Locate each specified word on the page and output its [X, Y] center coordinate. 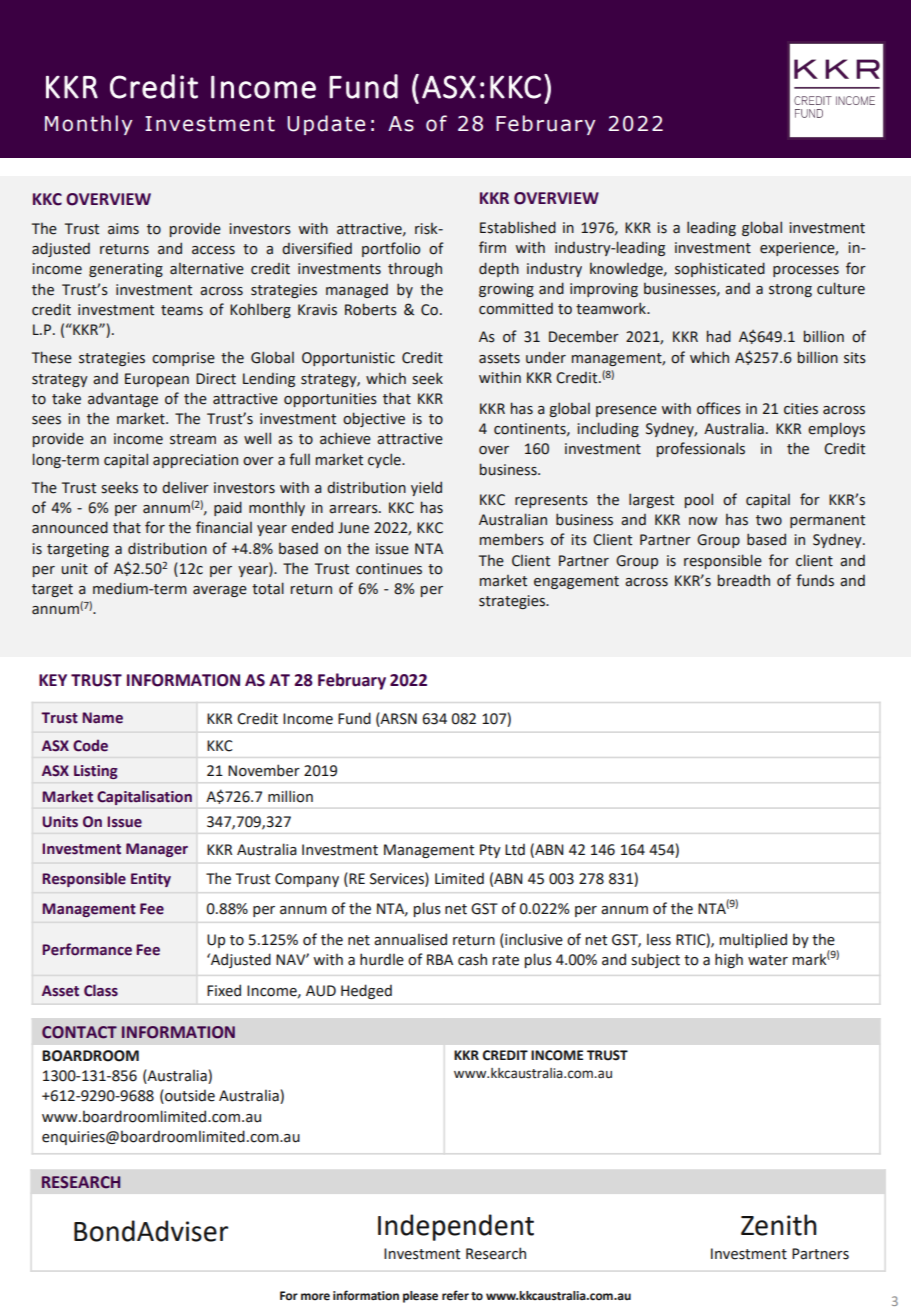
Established [518, 227]
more [315, 1297]
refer [455, 1295]
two [769, 520]
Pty [490, 851]
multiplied [753, 940]
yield [426, 488]
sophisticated [720, 269]
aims [123, 229]
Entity [151, 880]
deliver [185, 487]
